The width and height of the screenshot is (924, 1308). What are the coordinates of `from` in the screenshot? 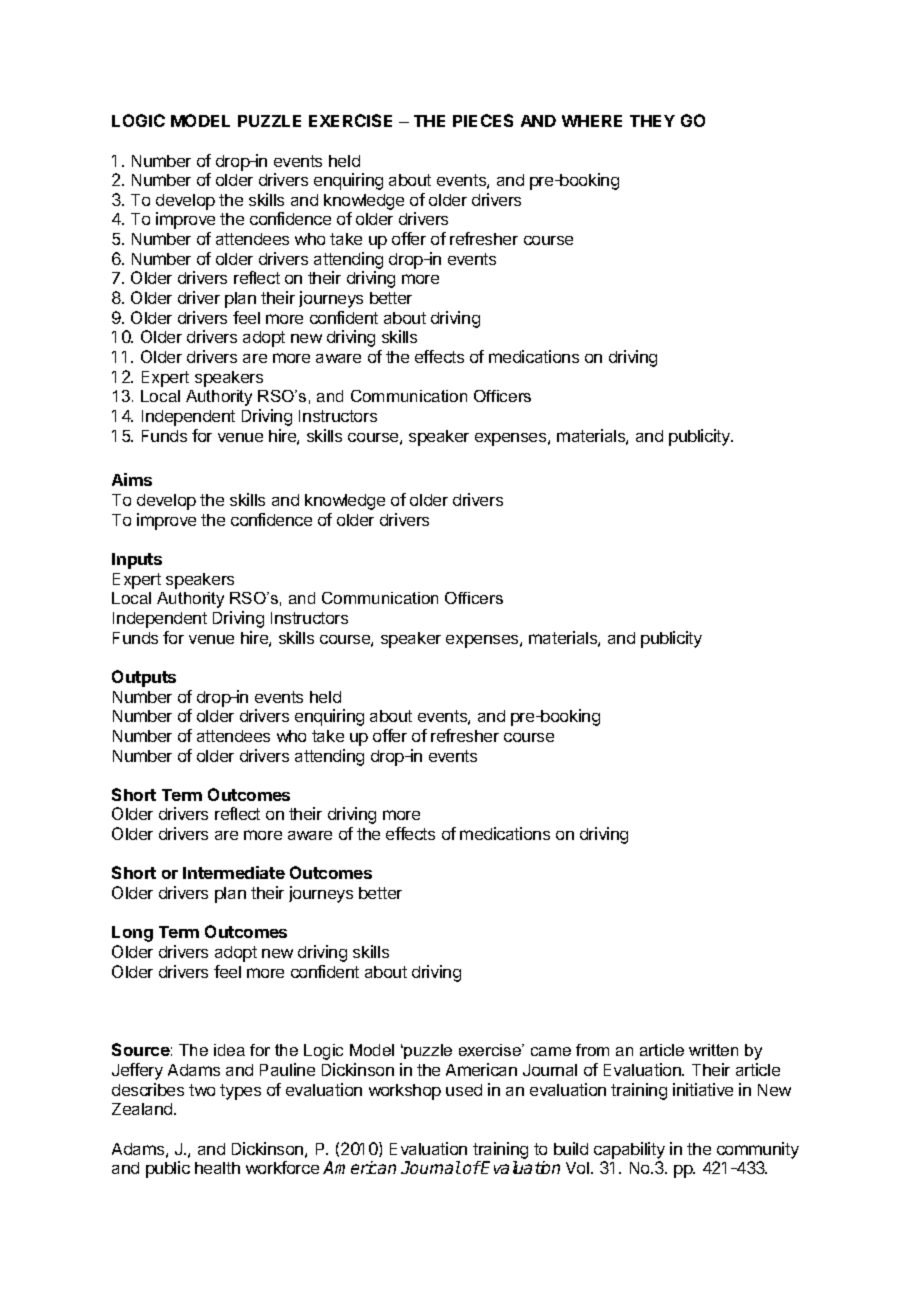 It's located at (592, 1050).
